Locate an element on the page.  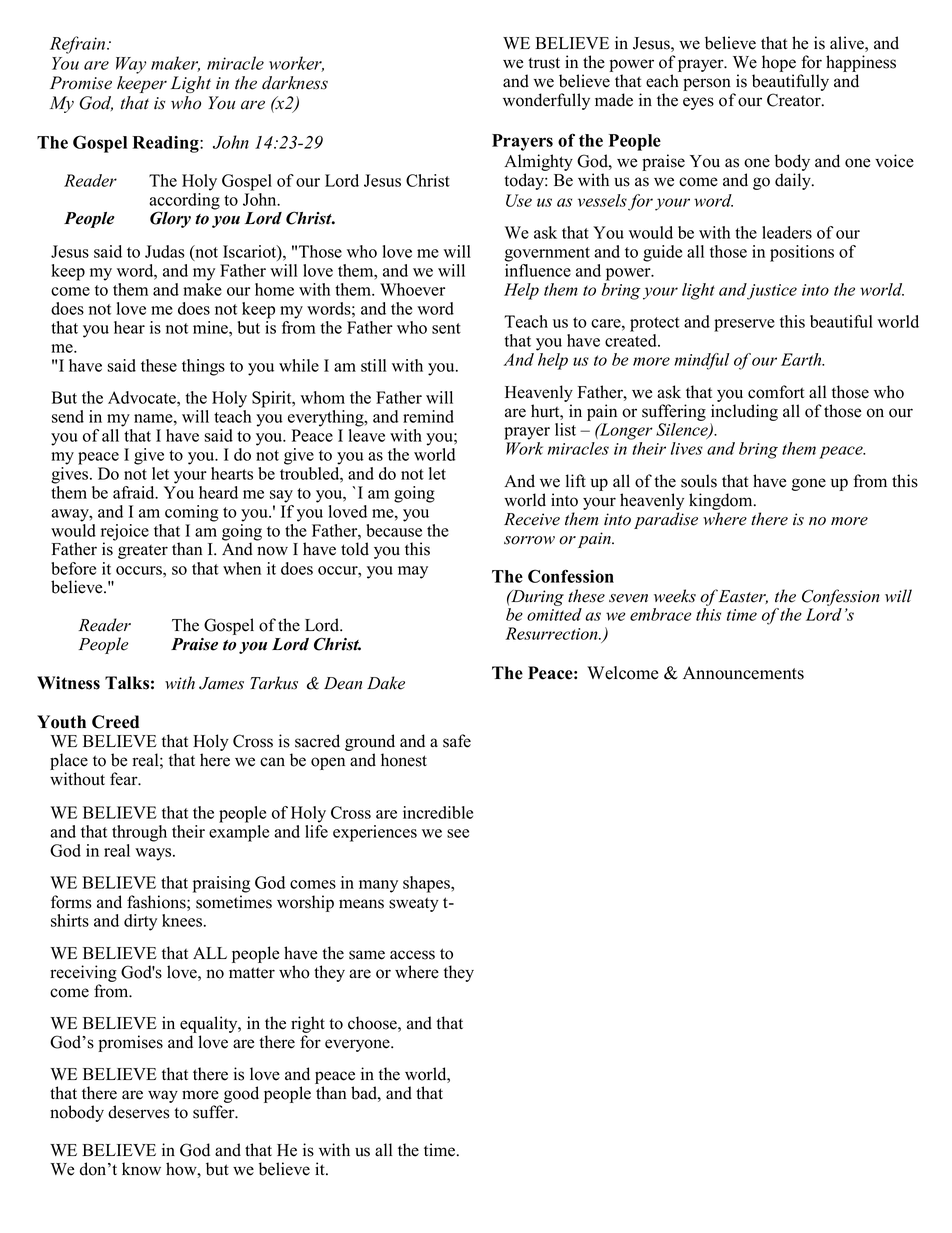
deserves is located at coordinates (139, 1112).
